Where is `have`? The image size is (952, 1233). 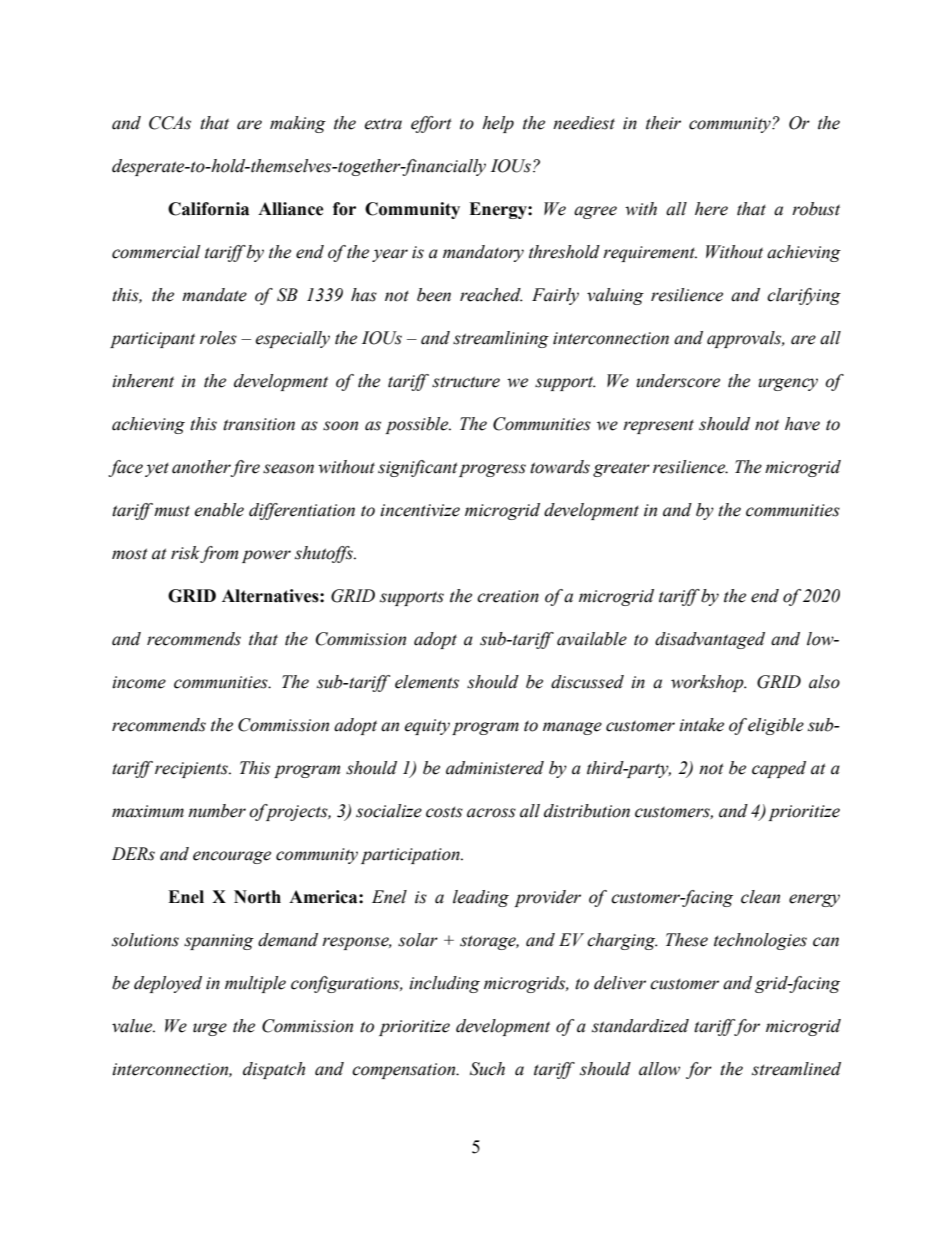 have is located at coordinates (802, 424).
